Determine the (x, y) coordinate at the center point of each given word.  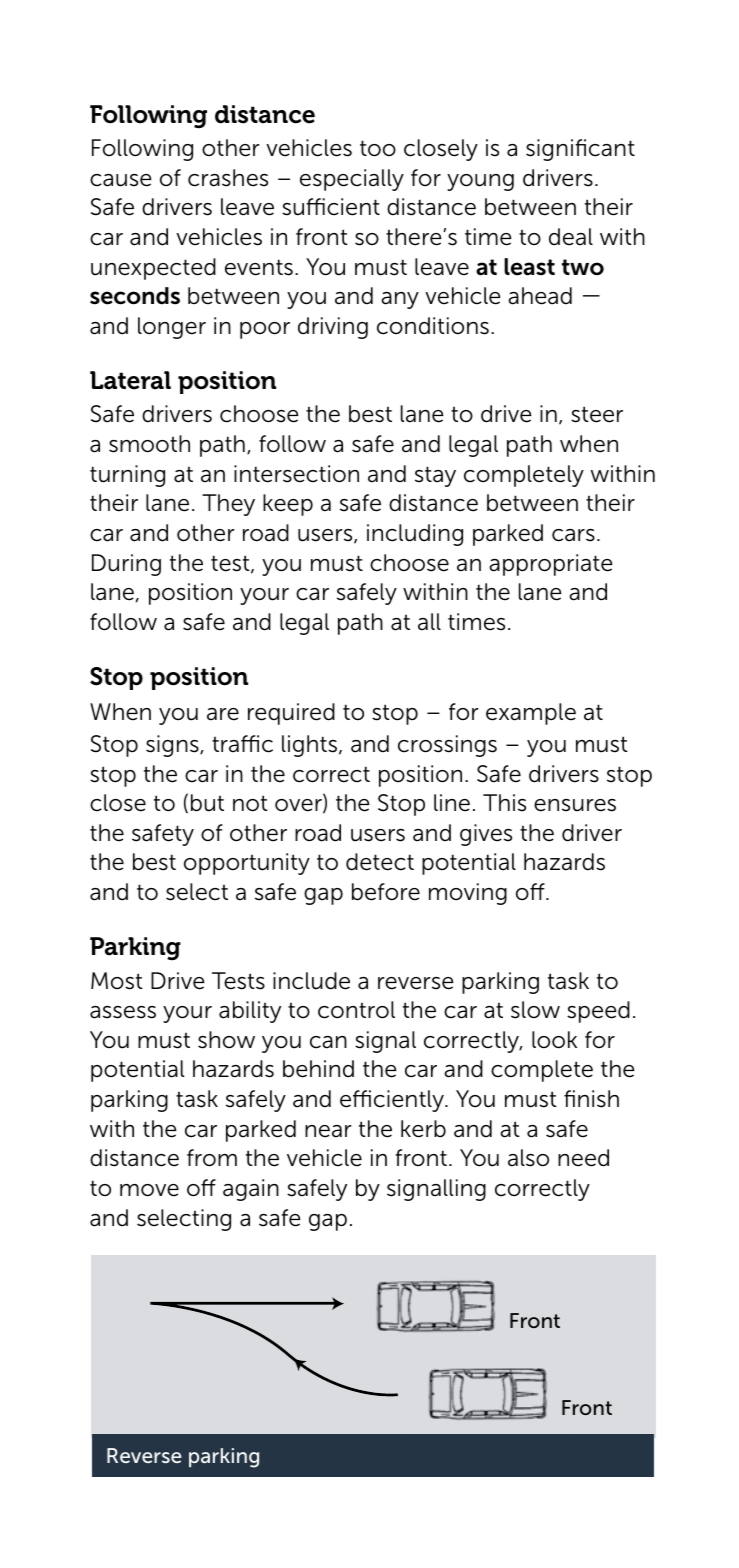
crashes (228, 178)
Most (117, 981)
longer (172, 328)
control (356, 1010)
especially (352, 180)
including (415, 535)
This (504, 803)
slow (535, 1010)
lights (311, 746)
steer (597, 414)
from (212, 1158)
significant (580, 150)
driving (333, 328)
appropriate (551, 565)
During (126, 565)
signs (173, 746)
